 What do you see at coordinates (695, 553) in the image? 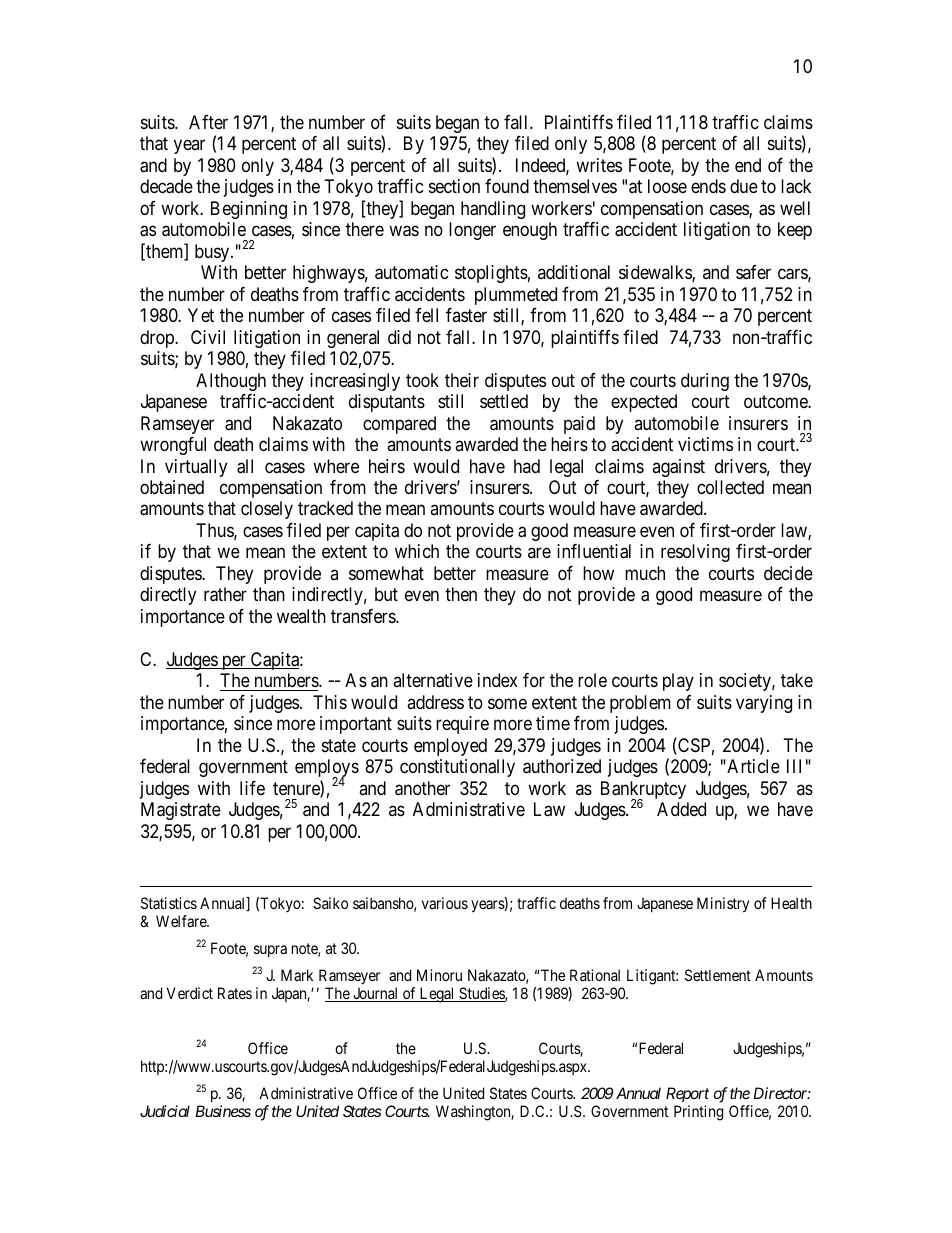
I see `resolving` at bounding box center [695, 553].
